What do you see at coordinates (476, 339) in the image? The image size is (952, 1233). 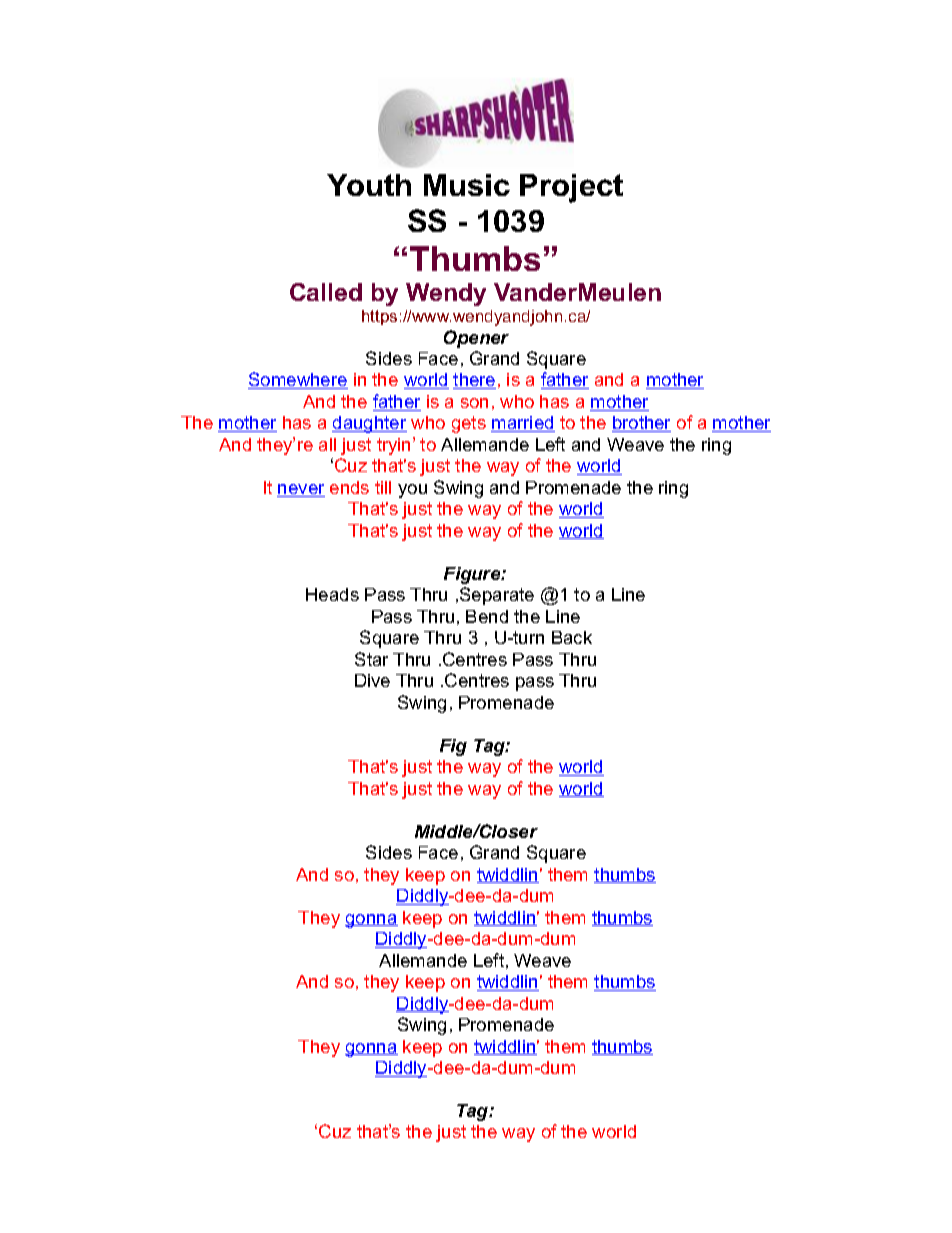 I see `Opener` at bounding box center [476, 339].
